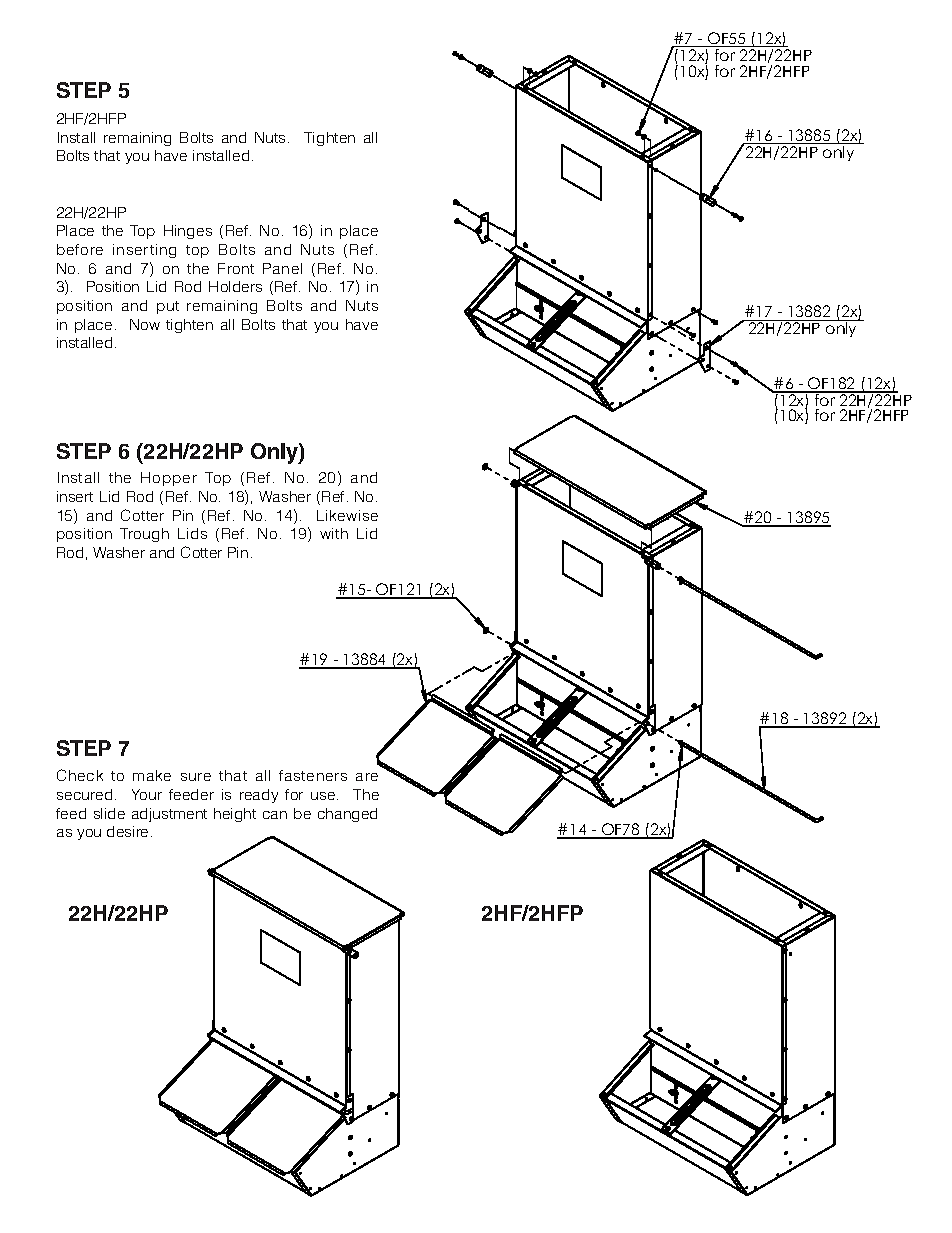 Image resolution: width=952 pixels, height=1233 pixels. Describe the element at coordinates (196, 777) in the screenshot. I see `sure` at that location.
